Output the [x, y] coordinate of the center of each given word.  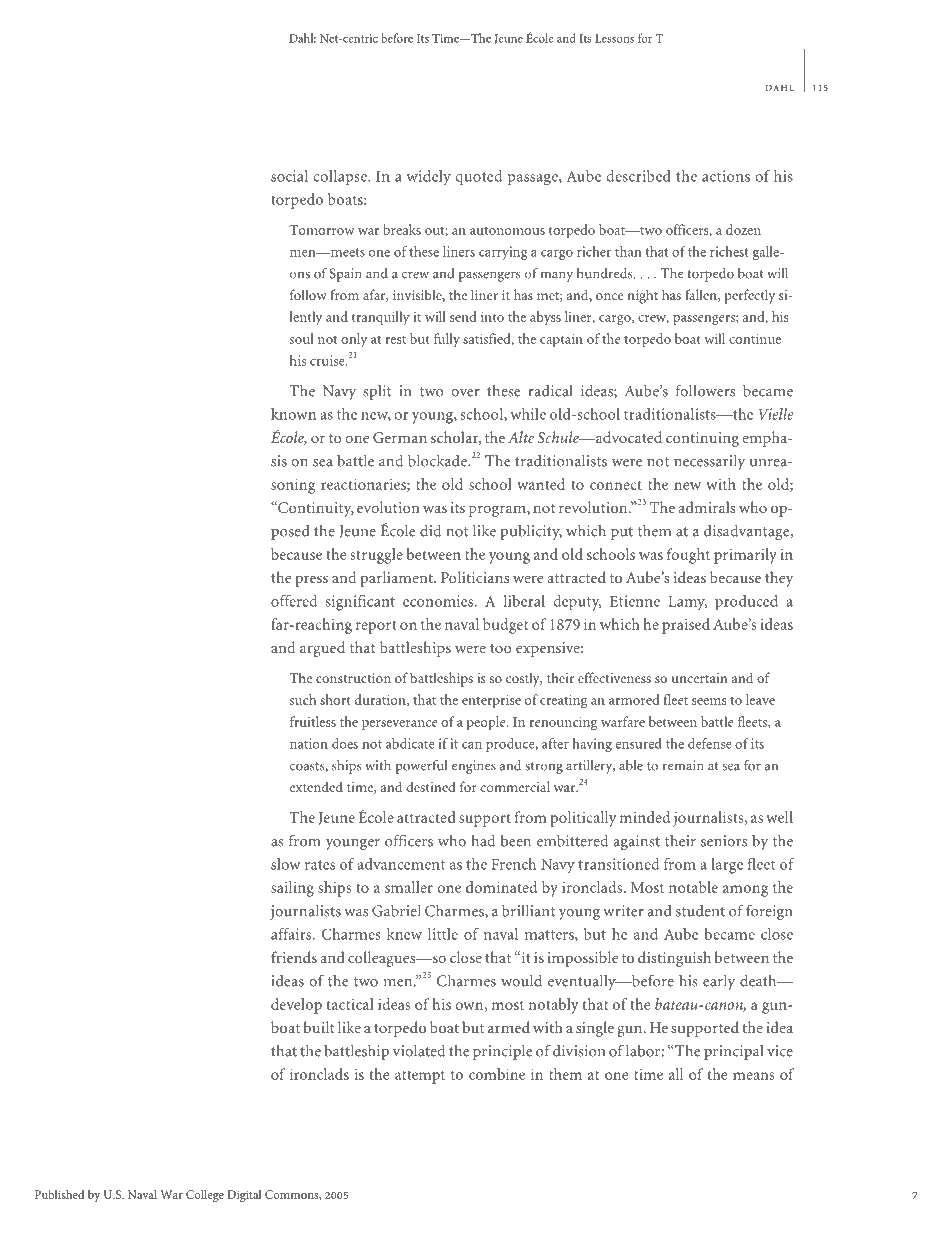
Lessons [614, 38]
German [400, 437]
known [293, 414]
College [205, 1195]
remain [683, 765]
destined [431, 786]
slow [286, 864]
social [289, 176]
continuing [702, 439]
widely [429, 178]
